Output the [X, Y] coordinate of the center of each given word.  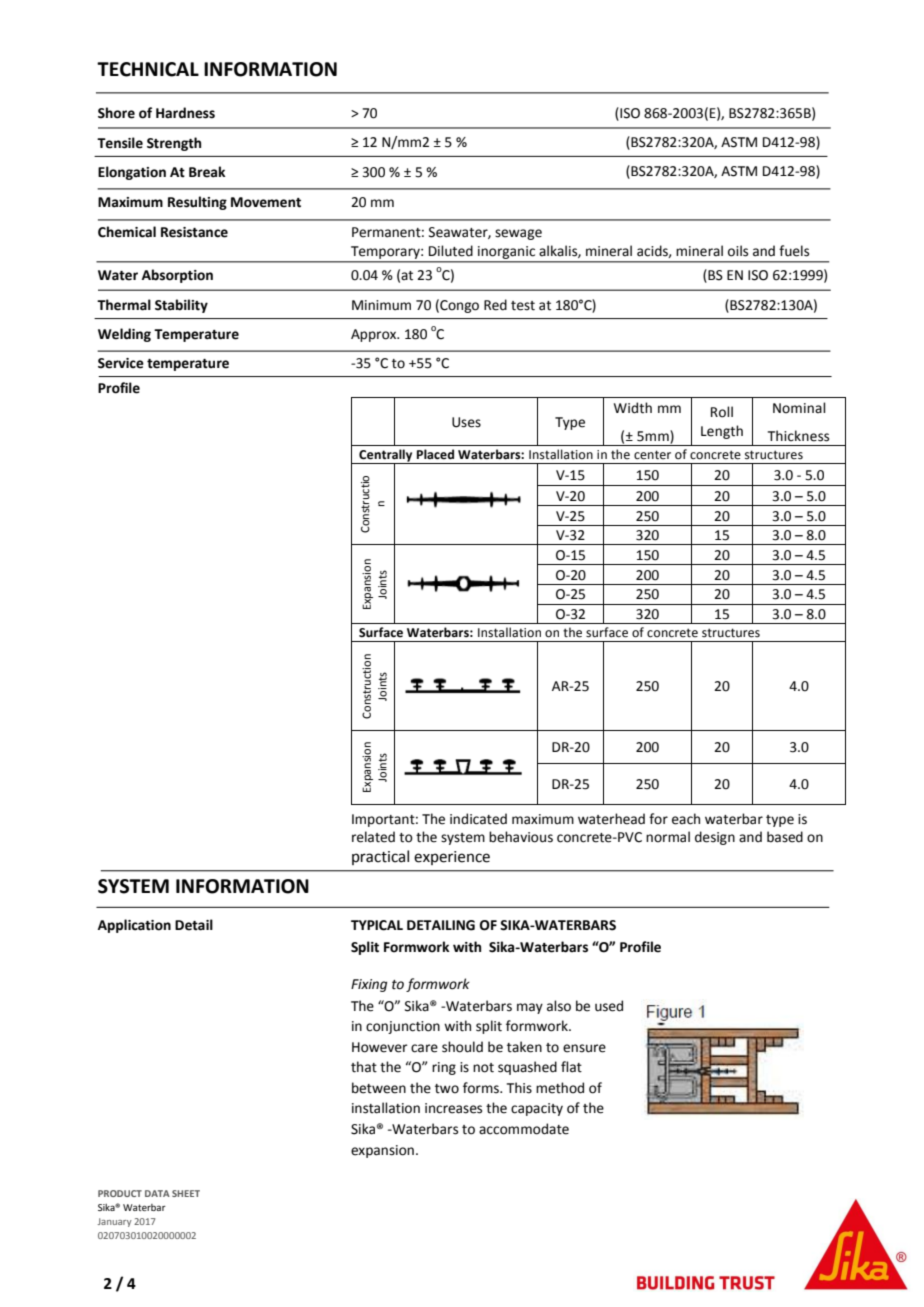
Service [121, 363]
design [715, 838]
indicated [478, 819]
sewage [518, 234]
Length [722, 432]
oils [738, 251]
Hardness [185, 113]
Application [134, 926]
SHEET [186, 1193]
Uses [466, 422]
